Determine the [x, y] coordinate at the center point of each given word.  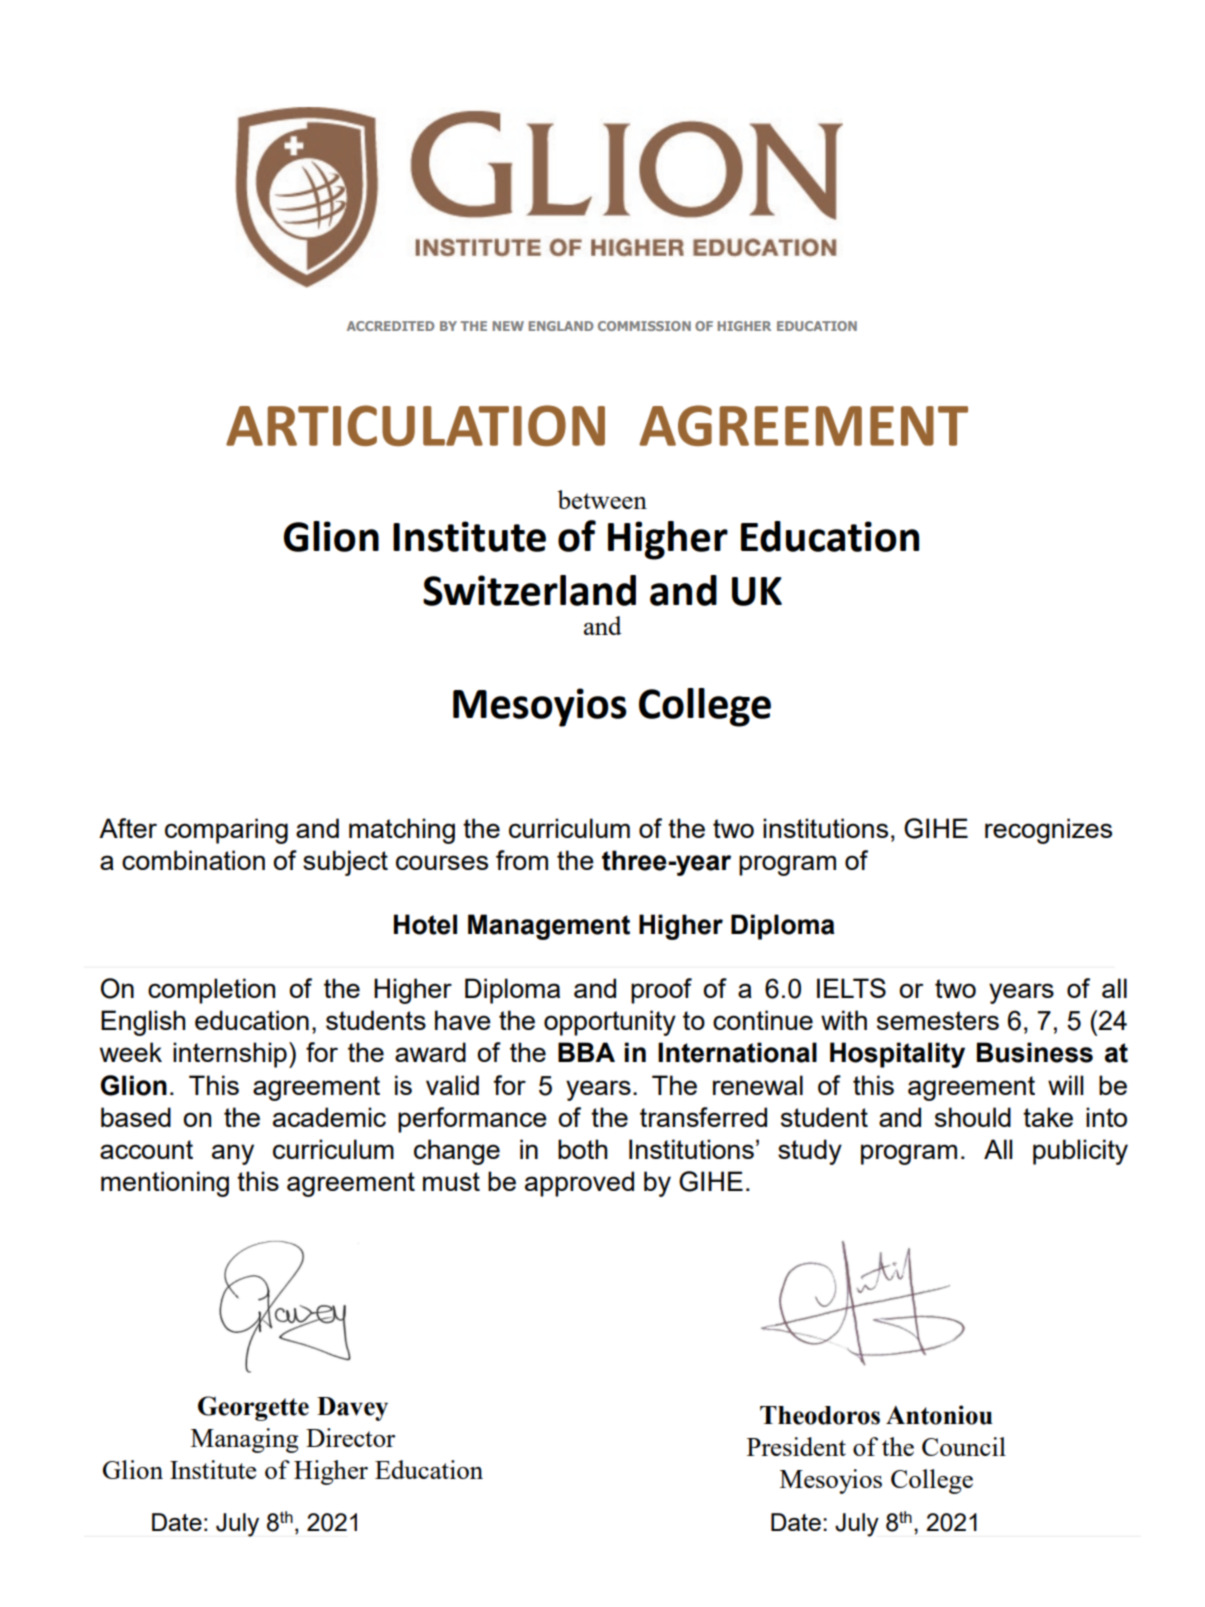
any [233, 1154]
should [973, 1117]
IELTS [851, 988]
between [602, 499]
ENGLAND [561, 326]
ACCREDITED [391, 326]
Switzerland [529, 590]
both [583, 1149]
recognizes [1048, 831]
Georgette [253, 1408]
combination [193, 860]
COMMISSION [644, 326]
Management [549, 927]
